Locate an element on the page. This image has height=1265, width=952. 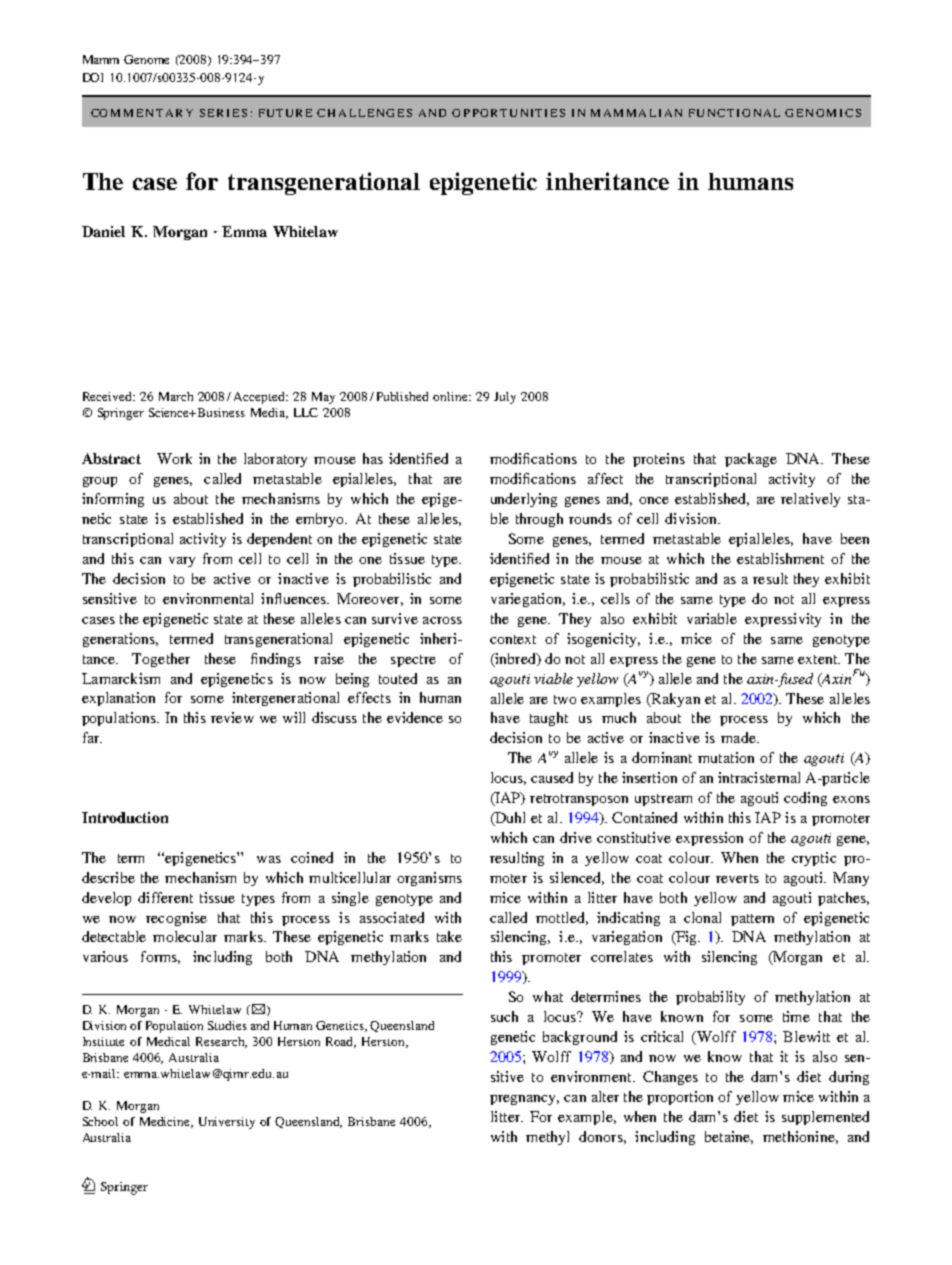
online is located at coordinates (452, 396).
